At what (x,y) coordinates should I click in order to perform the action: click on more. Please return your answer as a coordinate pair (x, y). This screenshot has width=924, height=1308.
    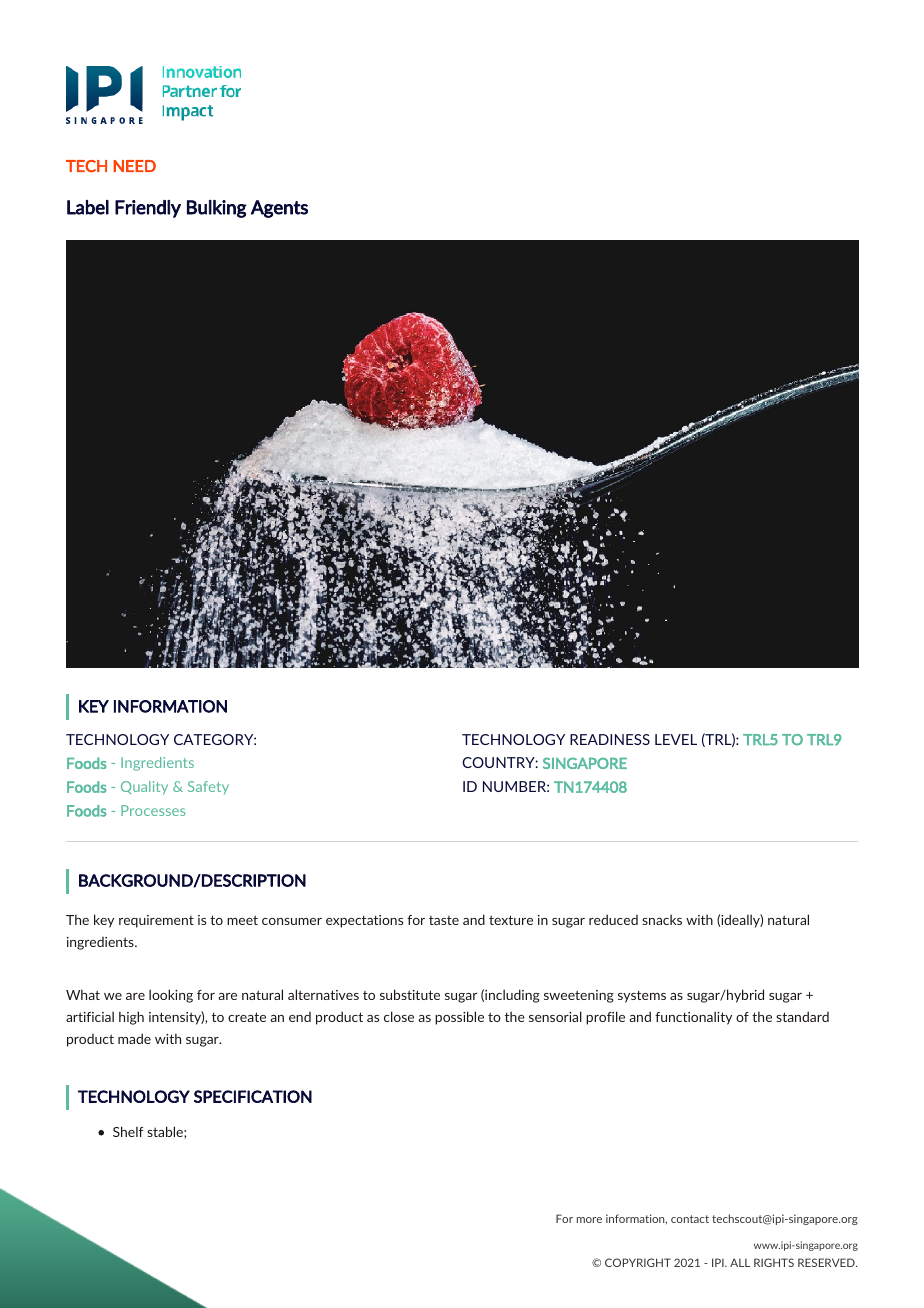
    Looking at the image, I should click on (589, 1220).
